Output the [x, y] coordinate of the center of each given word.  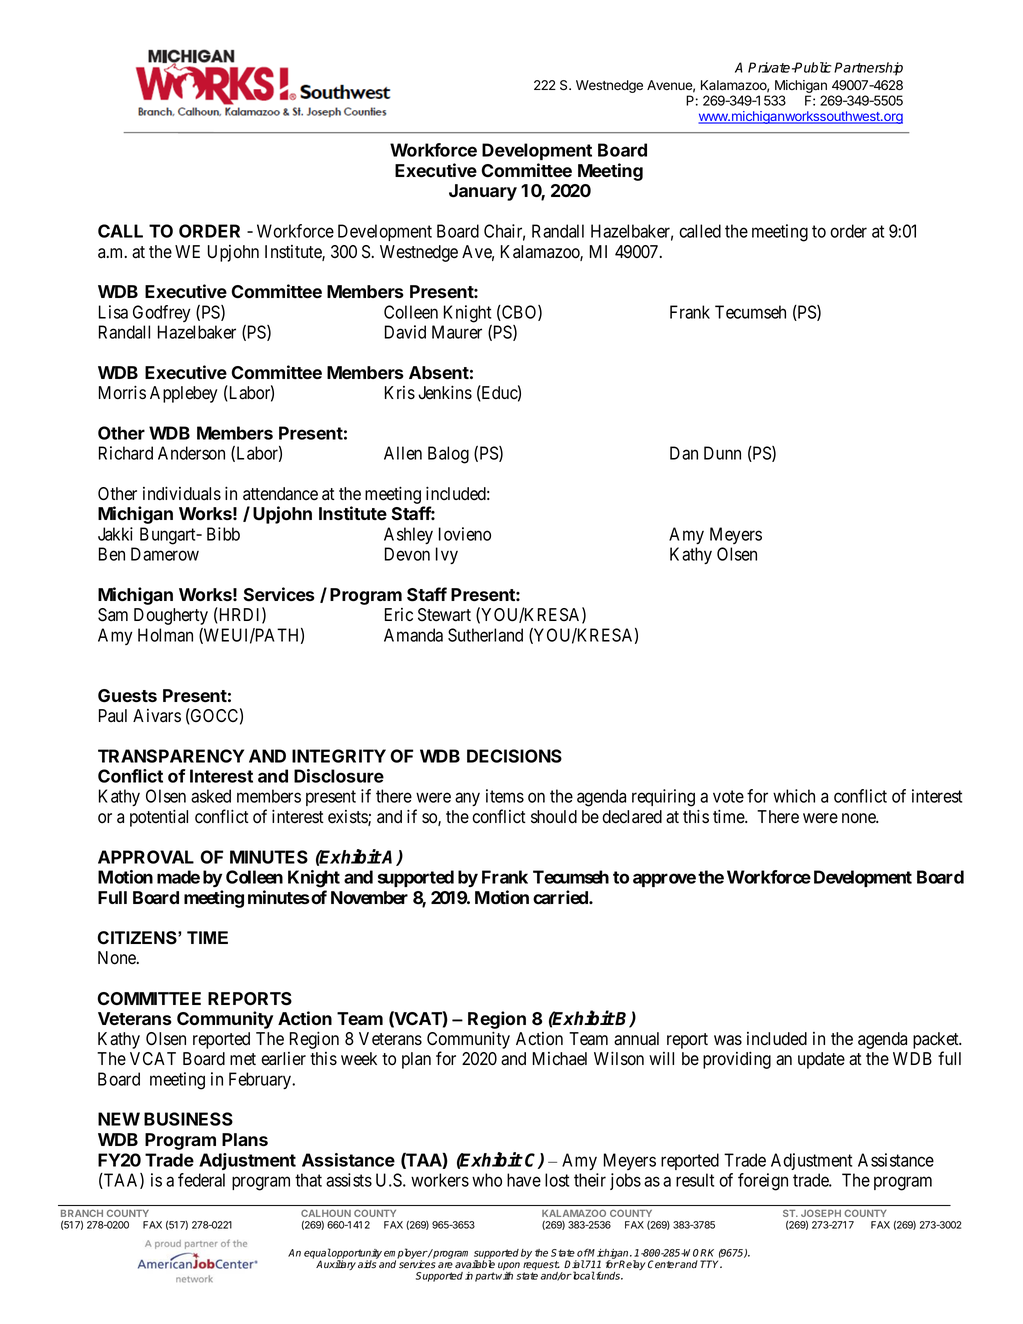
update [821, 1060]
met [243, 1059]
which [794, 796]
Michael [560, 1059]
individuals [182, 493]
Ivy [447, 555]
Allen [403, 453]
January [483, 192]
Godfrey [162, 313]
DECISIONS [514, 756]
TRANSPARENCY [171, 756]
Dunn [722, 453]
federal [201, 1180]
